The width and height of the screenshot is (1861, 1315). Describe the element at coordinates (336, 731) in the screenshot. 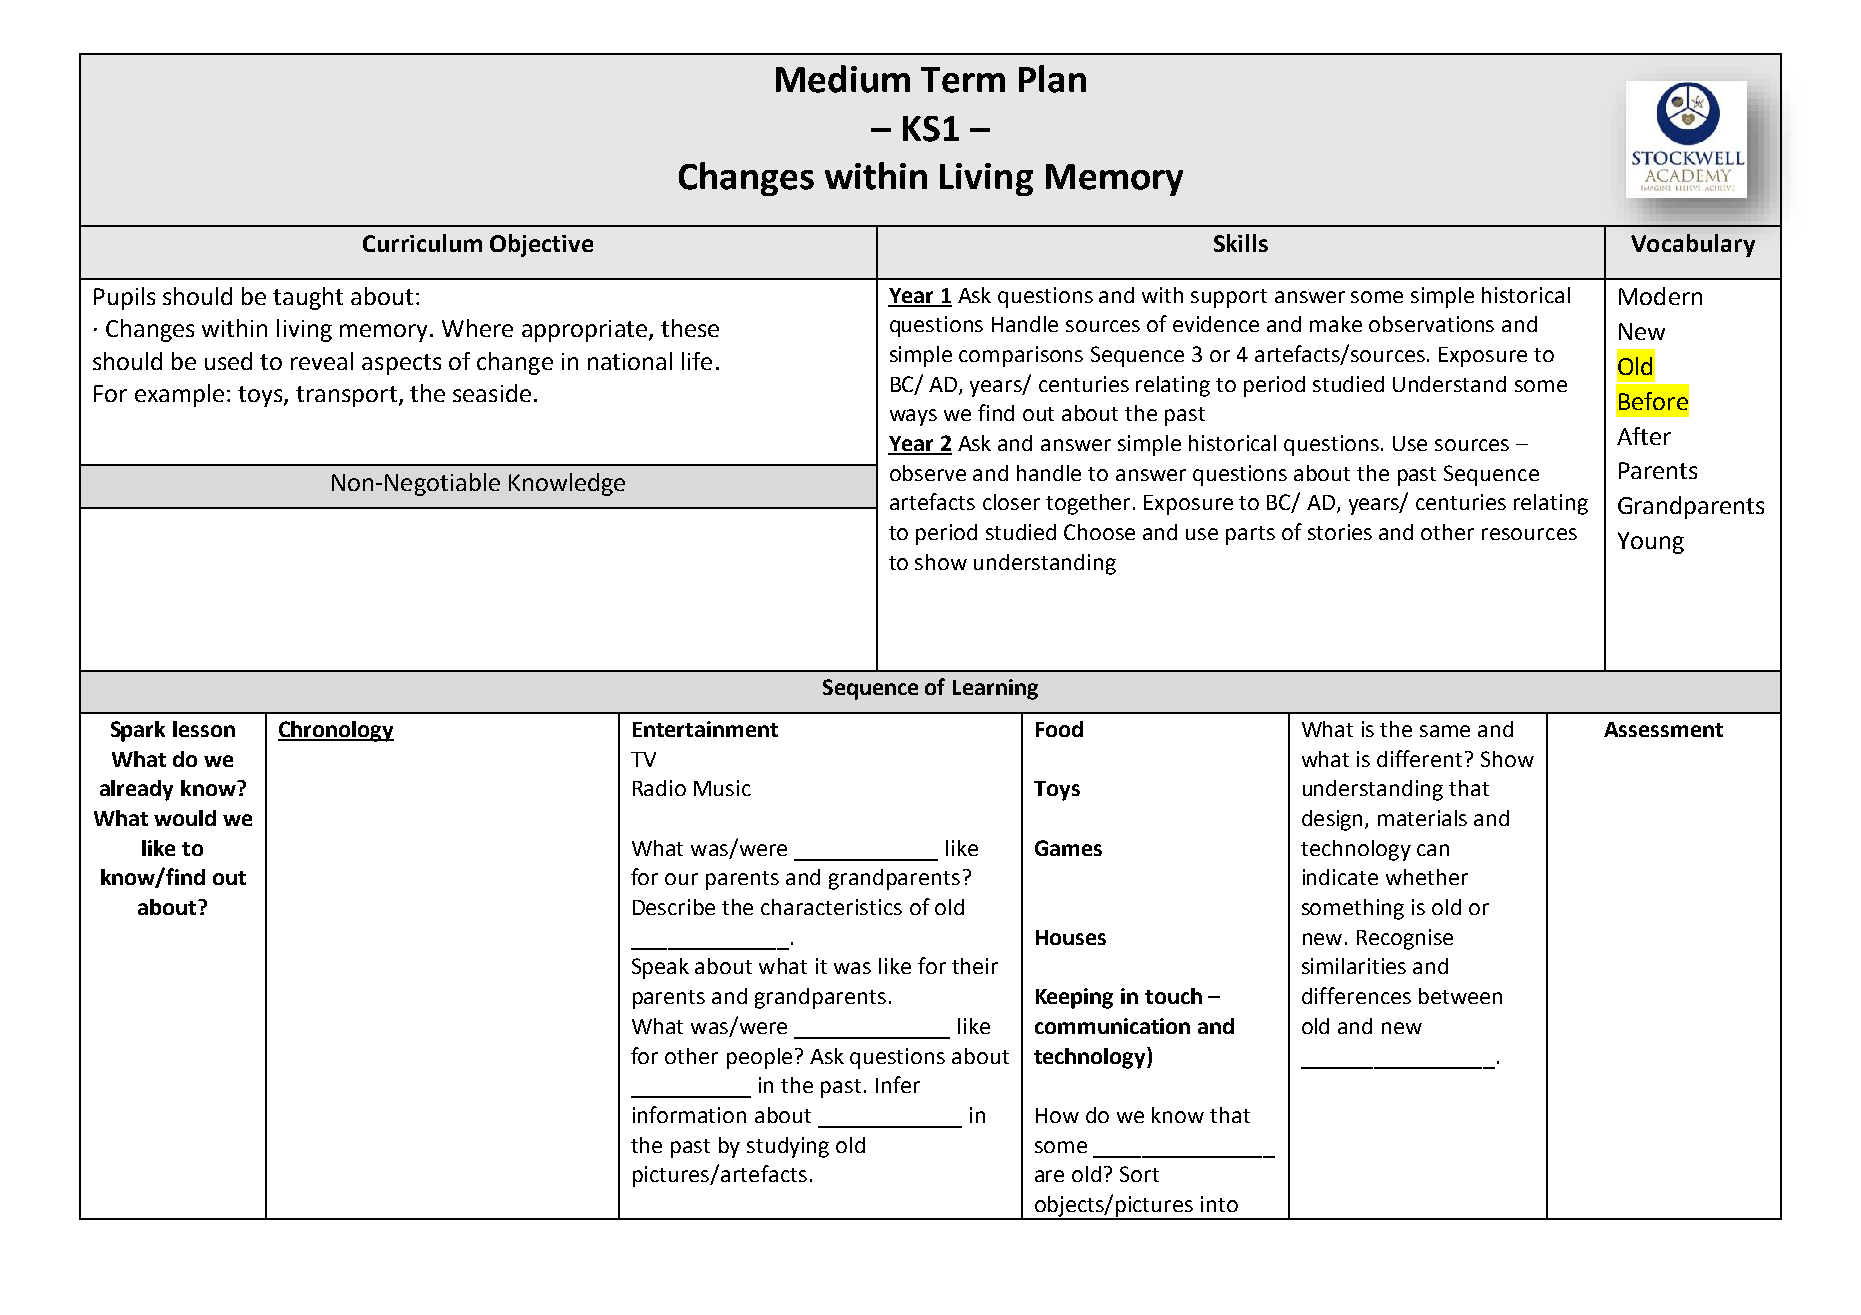

I see `Chronology` at that location.
